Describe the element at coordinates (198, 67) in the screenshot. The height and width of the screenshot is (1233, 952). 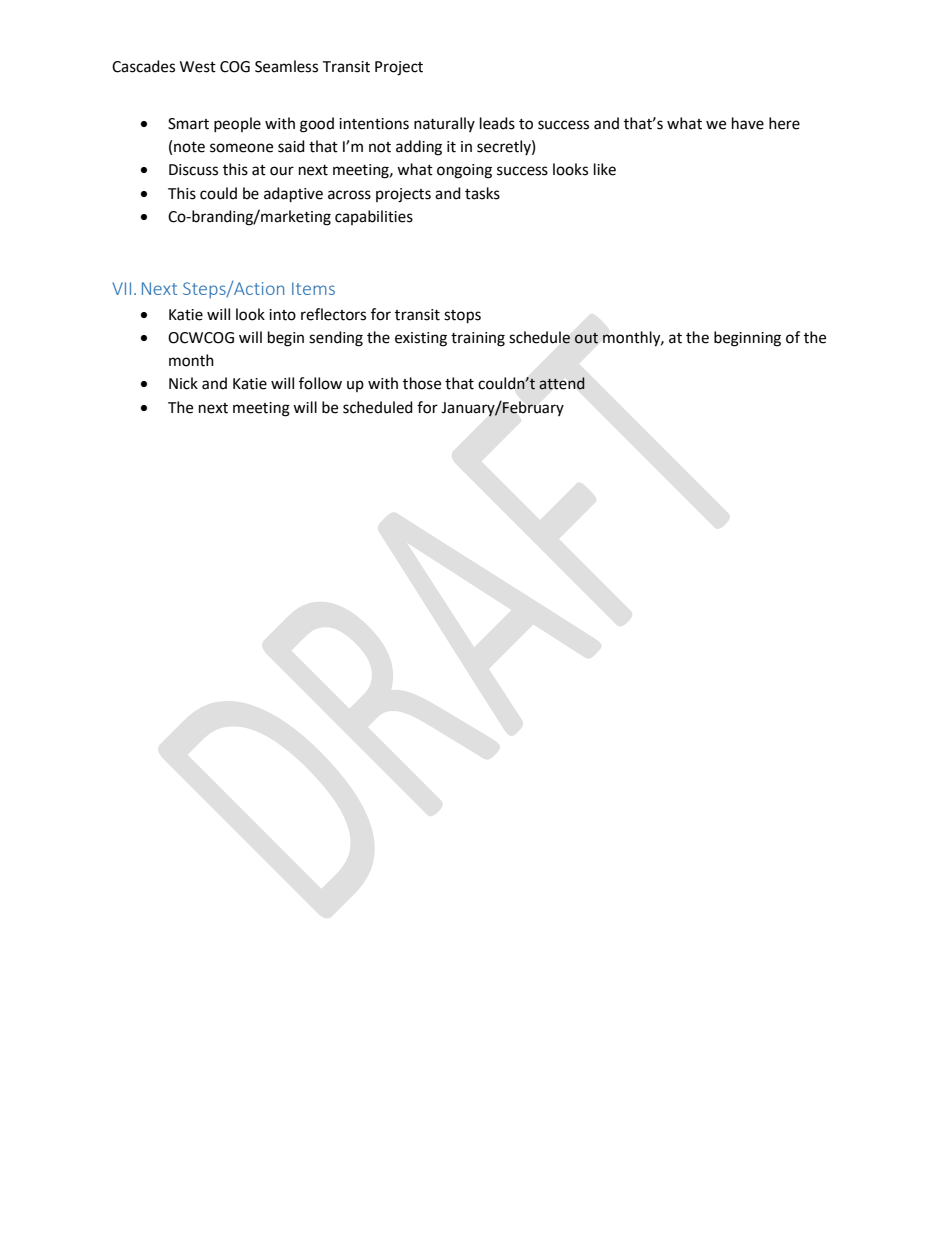
I see `West` at that location.
